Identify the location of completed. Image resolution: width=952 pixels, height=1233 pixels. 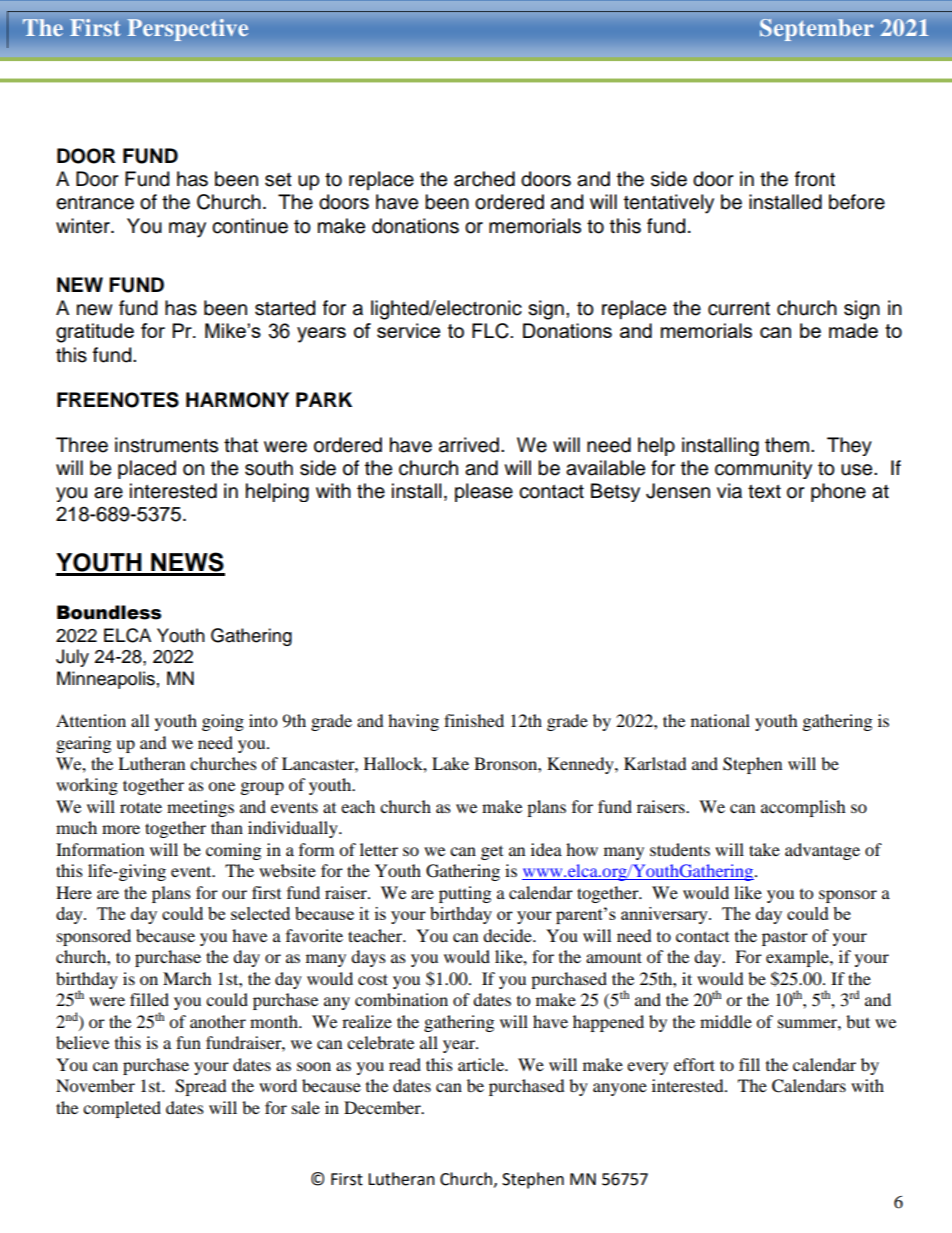
(122, 1109).
